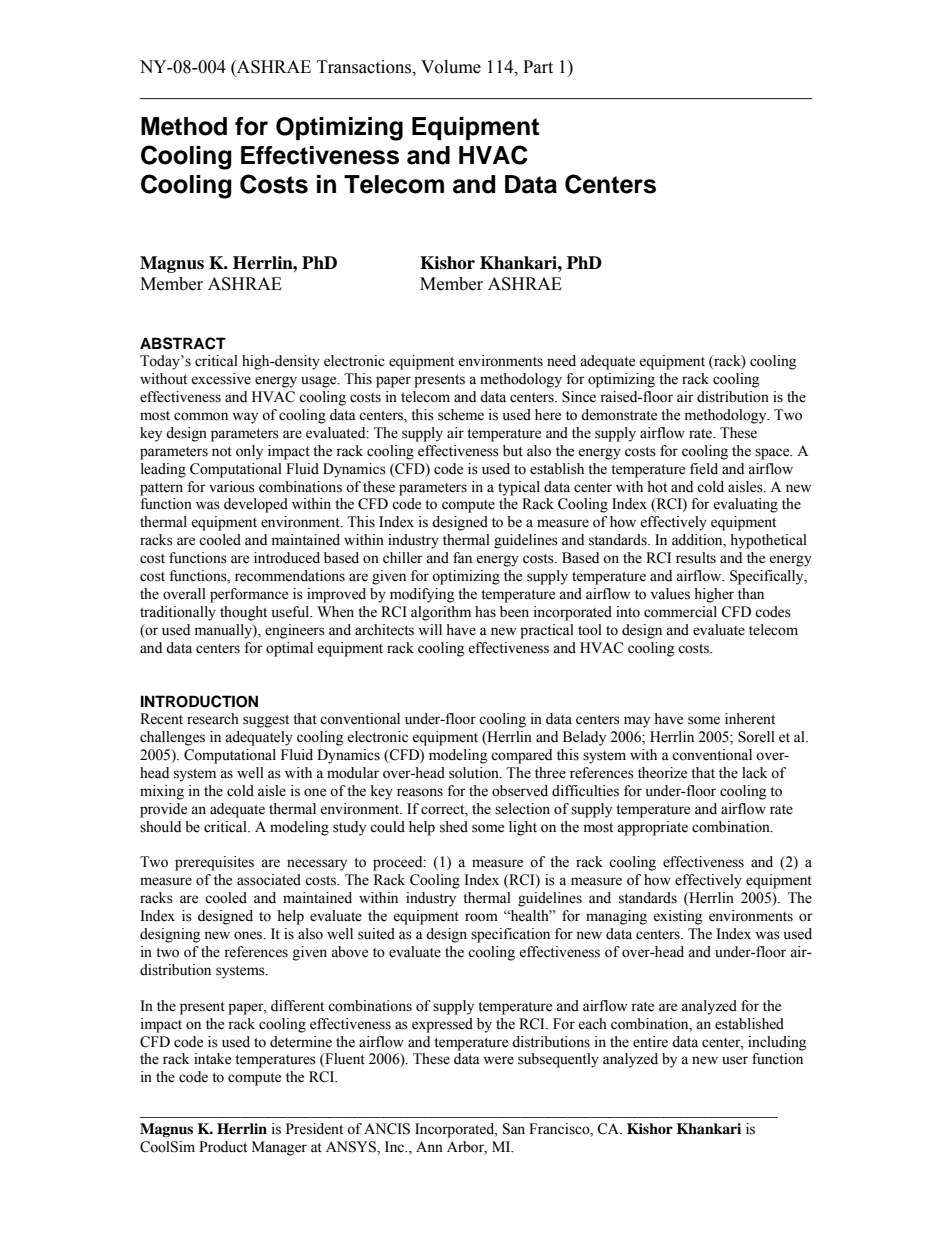 Image resolution: width=952 pixels, height=1233 pixels. What do you see at coordinates (451, 67) in the screenshot?
I see `Volume` at bounding box center [451, 67].
